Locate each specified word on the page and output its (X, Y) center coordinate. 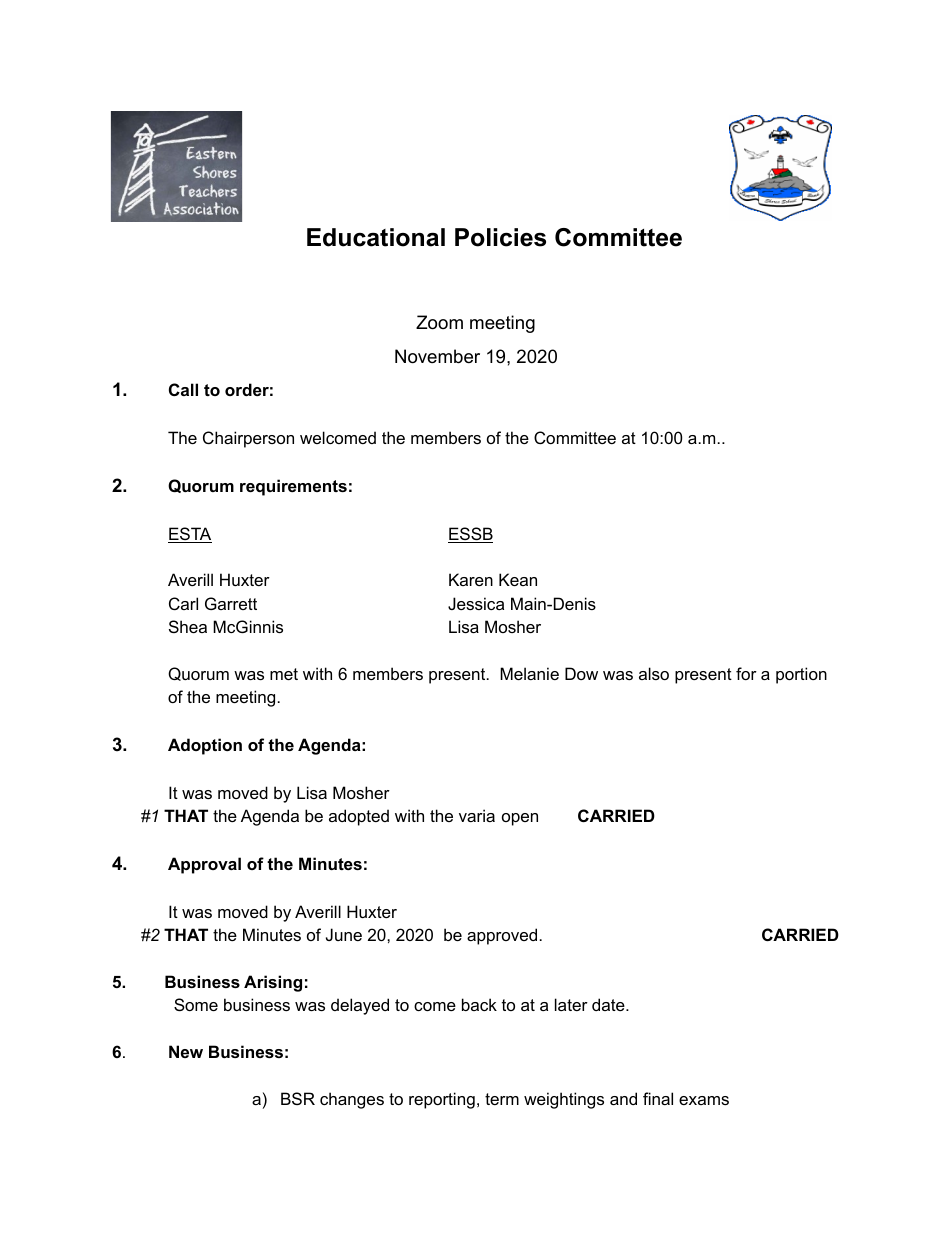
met (284, 674)
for (746, 673)
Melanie (529, 673)
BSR (298, 1098)
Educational (376, 237)
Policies (500, 237)
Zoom (439, 322)
